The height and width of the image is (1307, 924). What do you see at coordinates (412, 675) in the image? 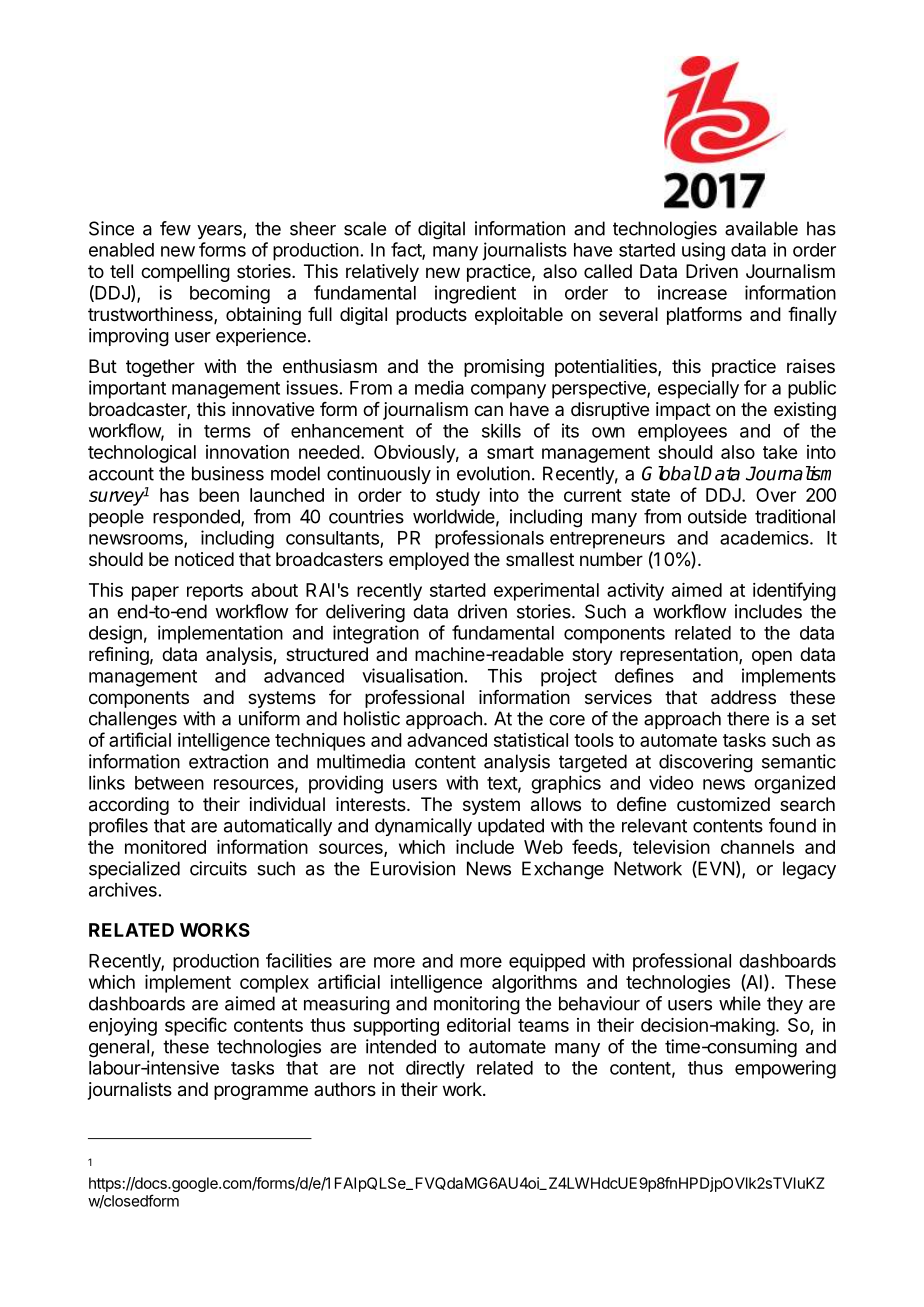
I see `visualisation` at bounding box center [412, 675].
